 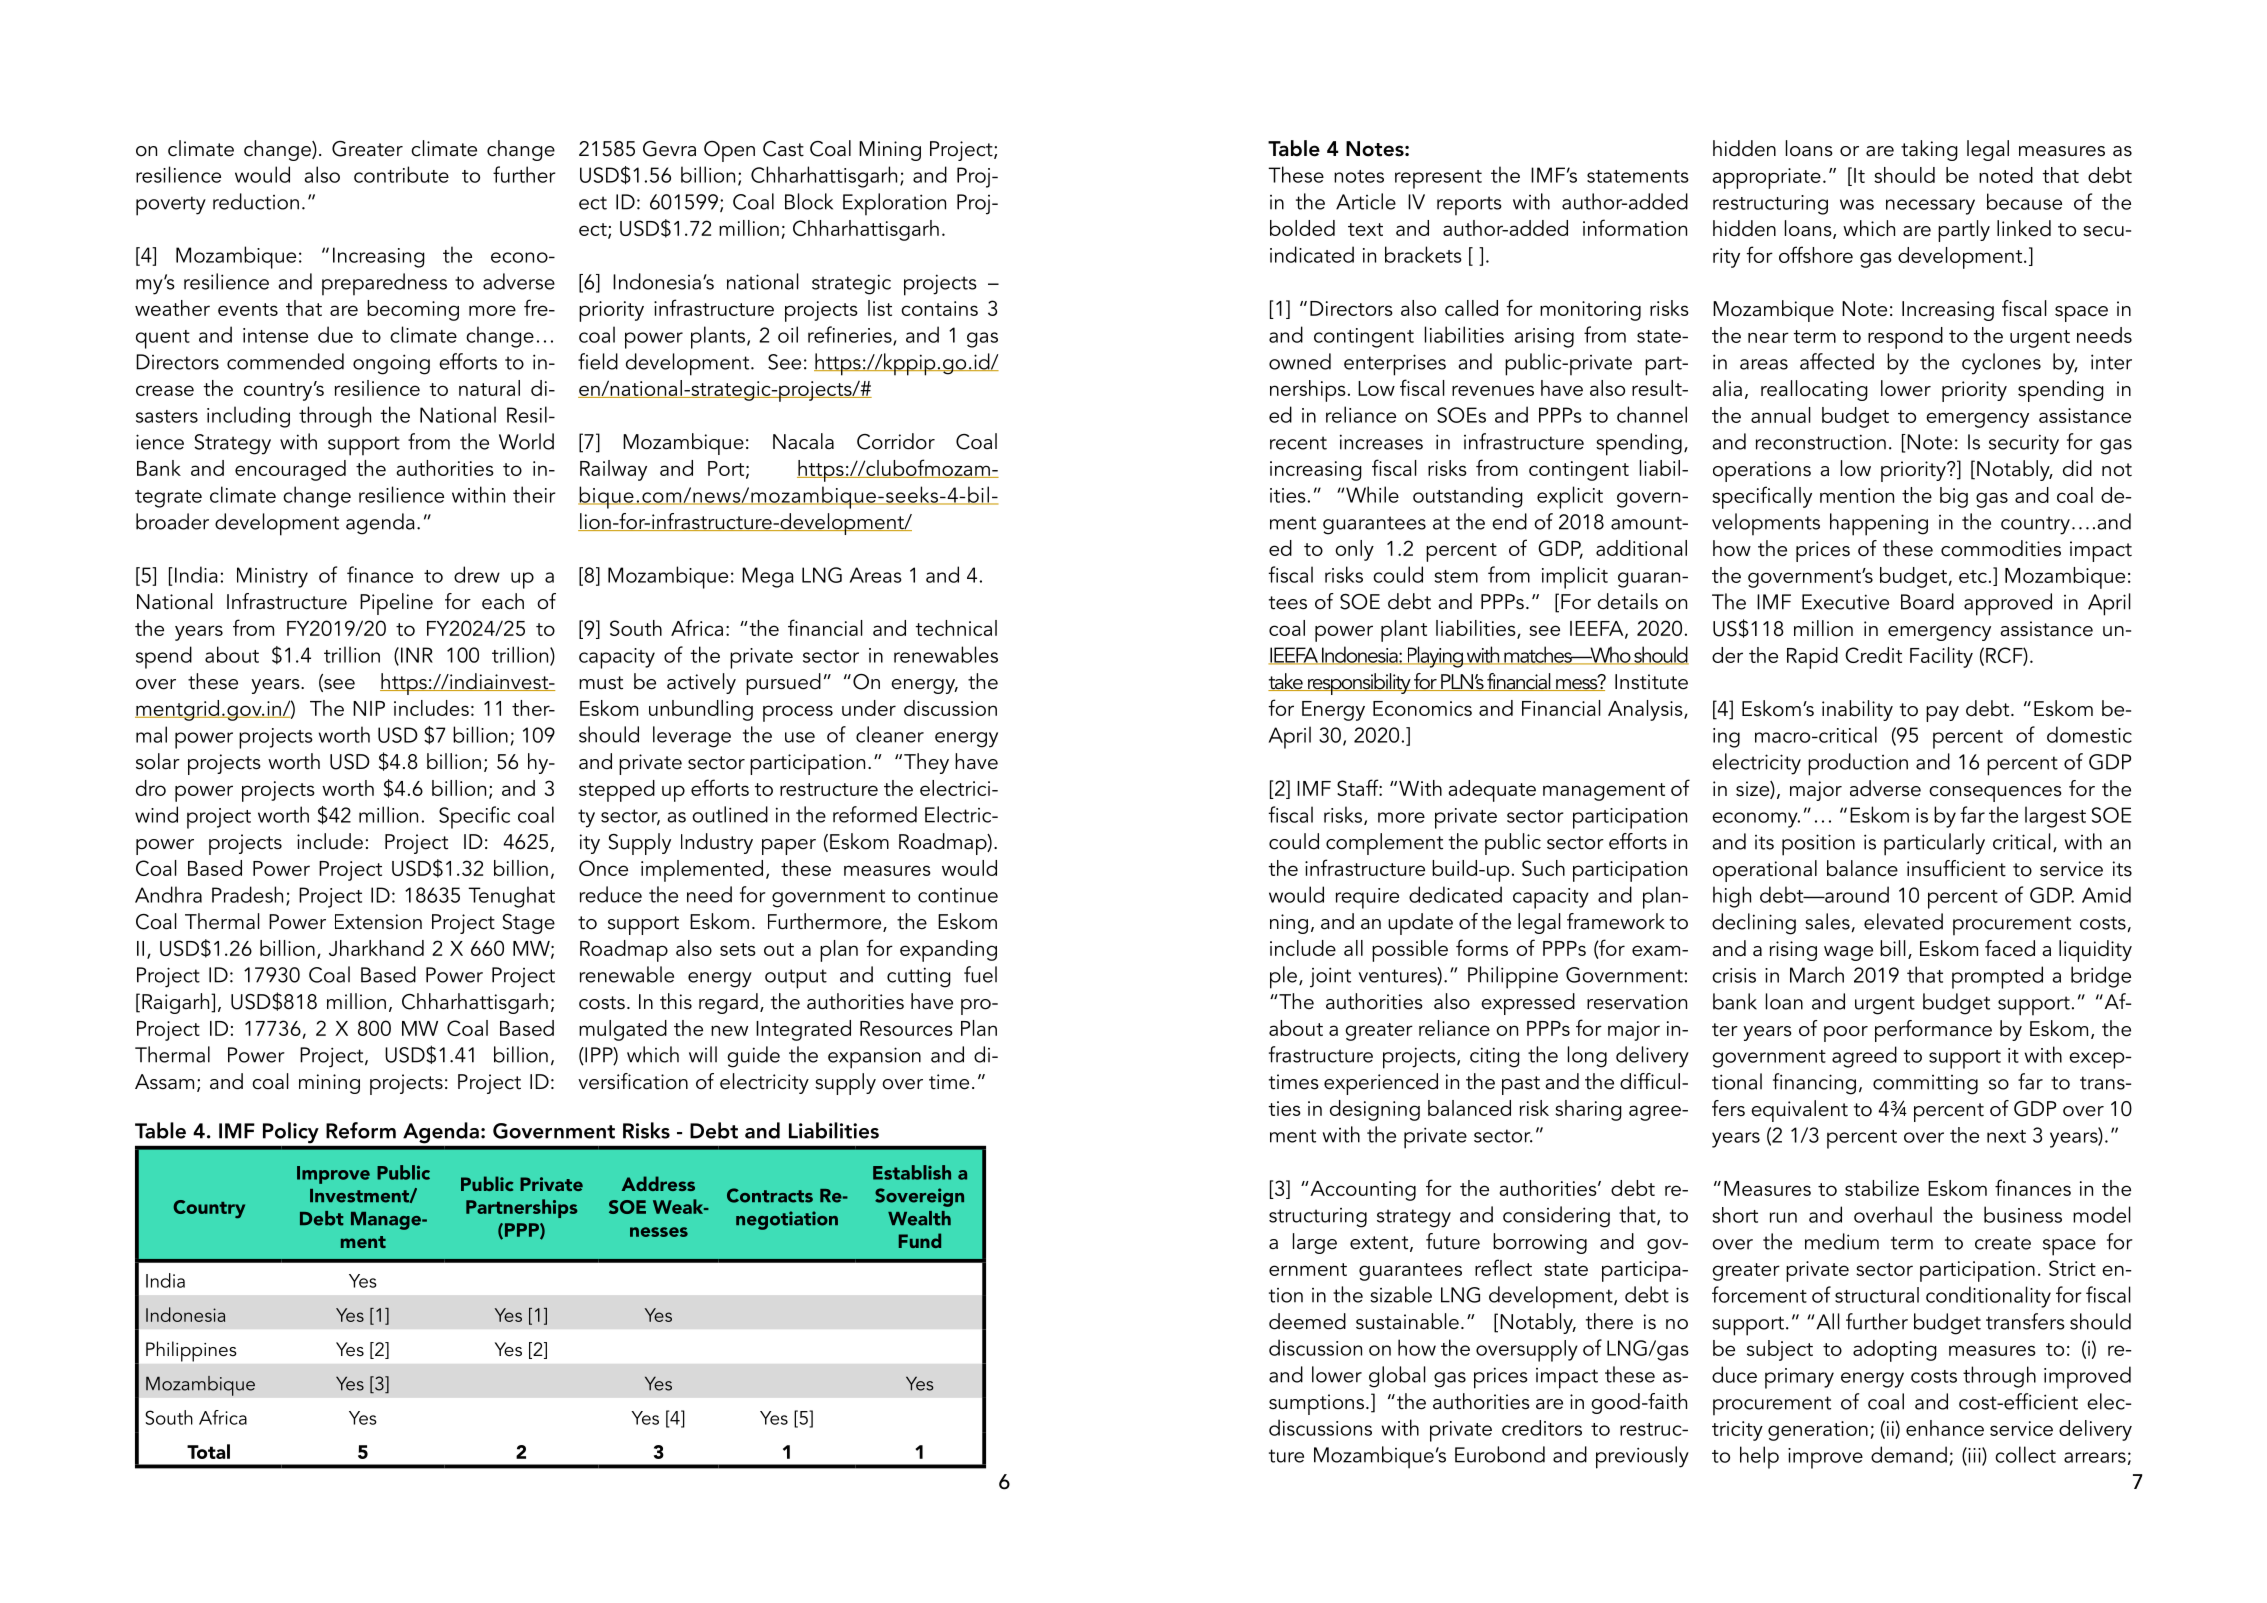 What do you see at coordinates (208, 1451) in the screenshot?
I see `Total` at bounding box center [208, 1451].
